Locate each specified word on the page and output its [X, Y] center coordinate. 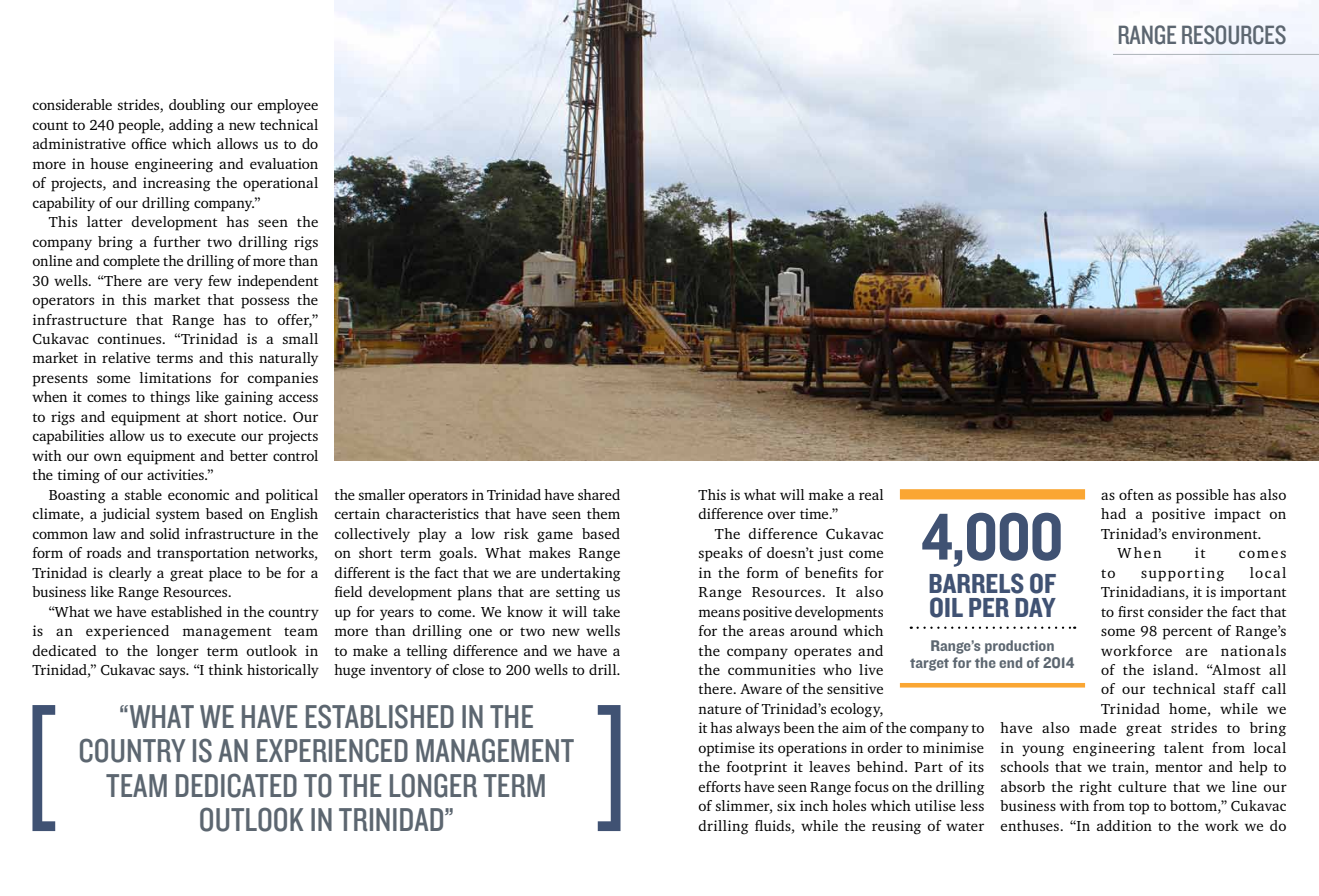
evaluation [284, 163]
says [173, 673]
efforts [719, 786]
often [1136, 494]
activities [176, 474]
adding [191, 126]
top [1139, 808]
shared [599, 494]
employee [287, 106]
